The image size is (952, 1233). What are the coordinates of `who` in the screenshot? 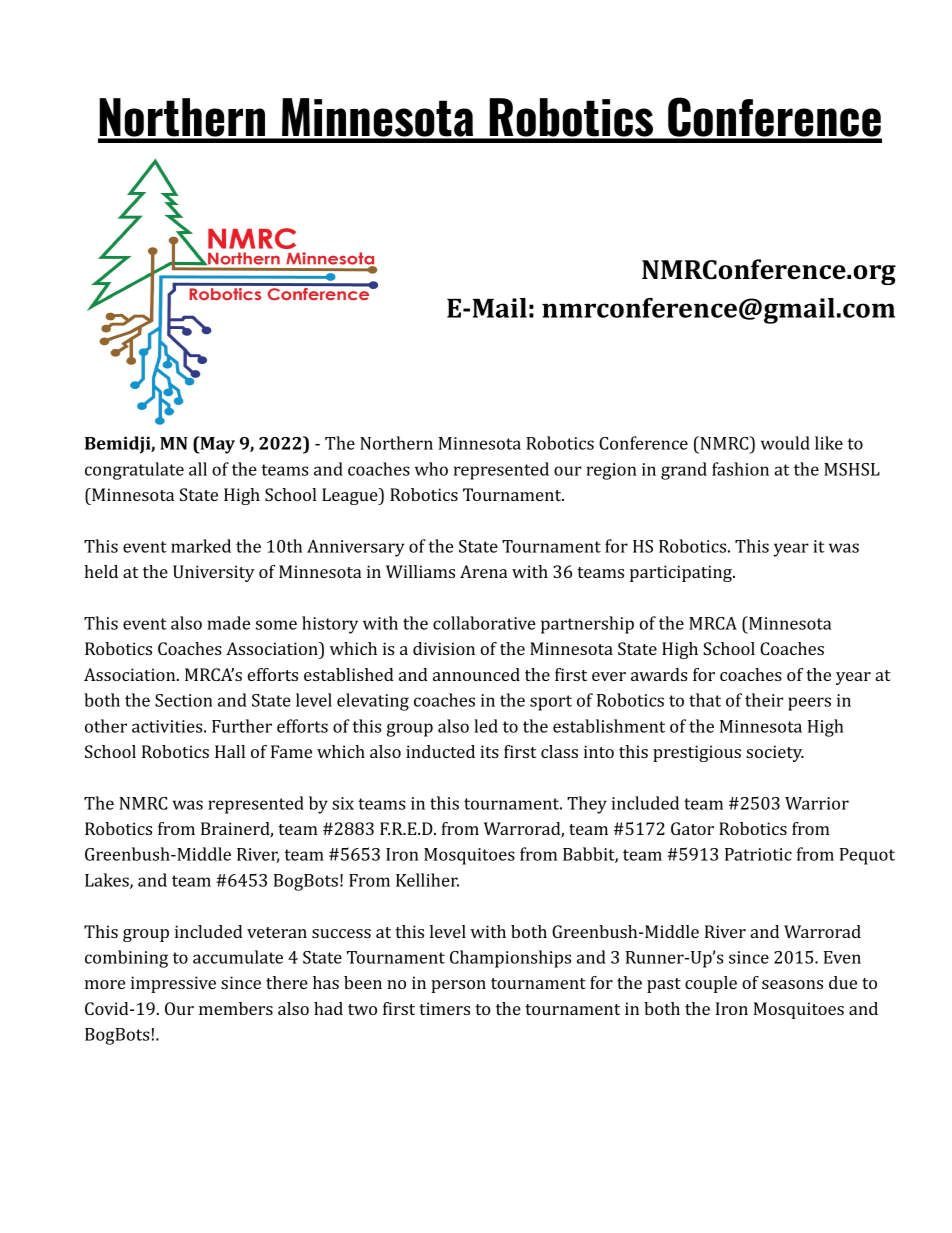 It's located at (431, 469).
